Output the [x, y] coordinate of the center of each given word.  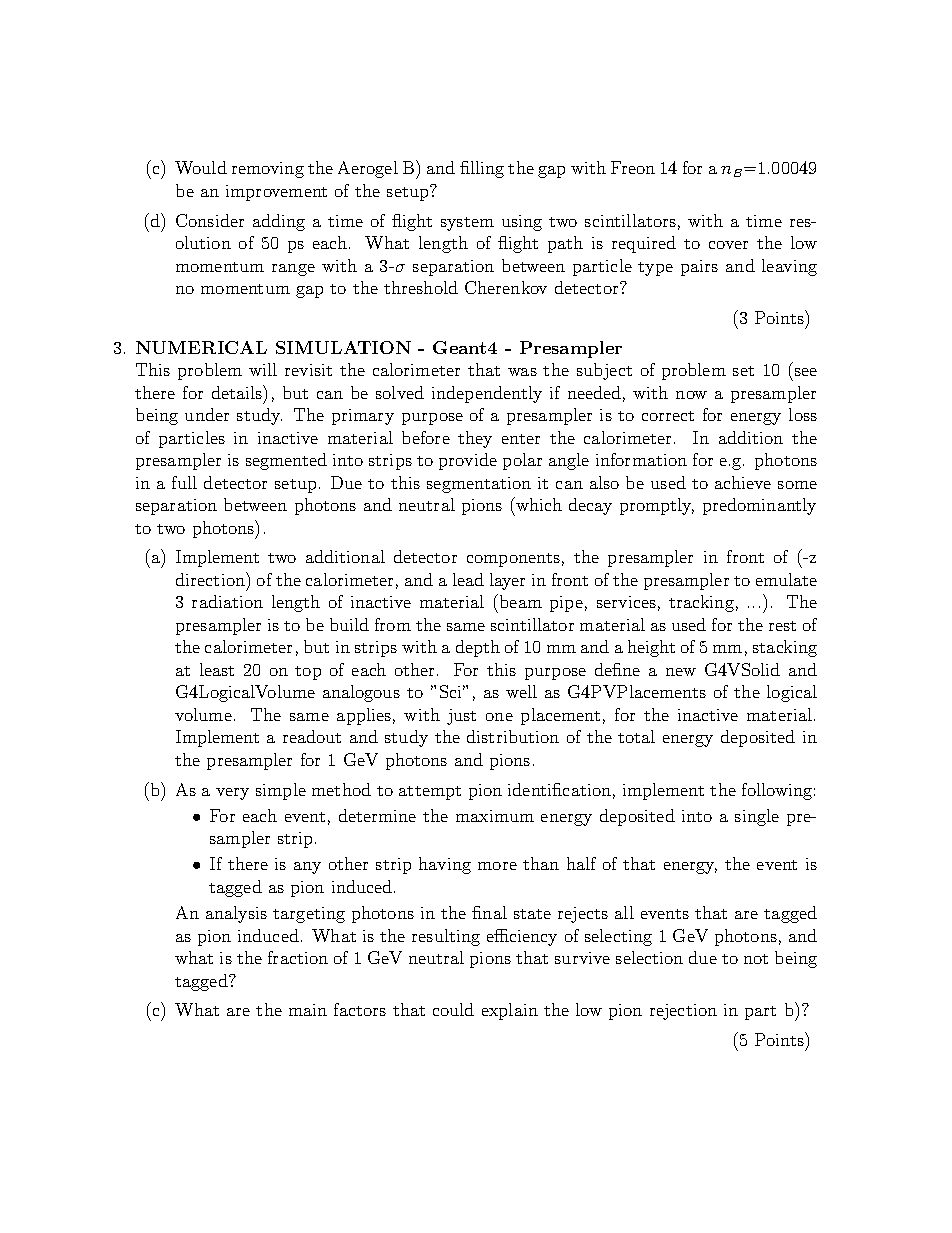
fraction [298, 957]
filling [482, 169]
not [756, 959]
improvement [276, 193]
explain [510, 1011]
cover [728, 245]
